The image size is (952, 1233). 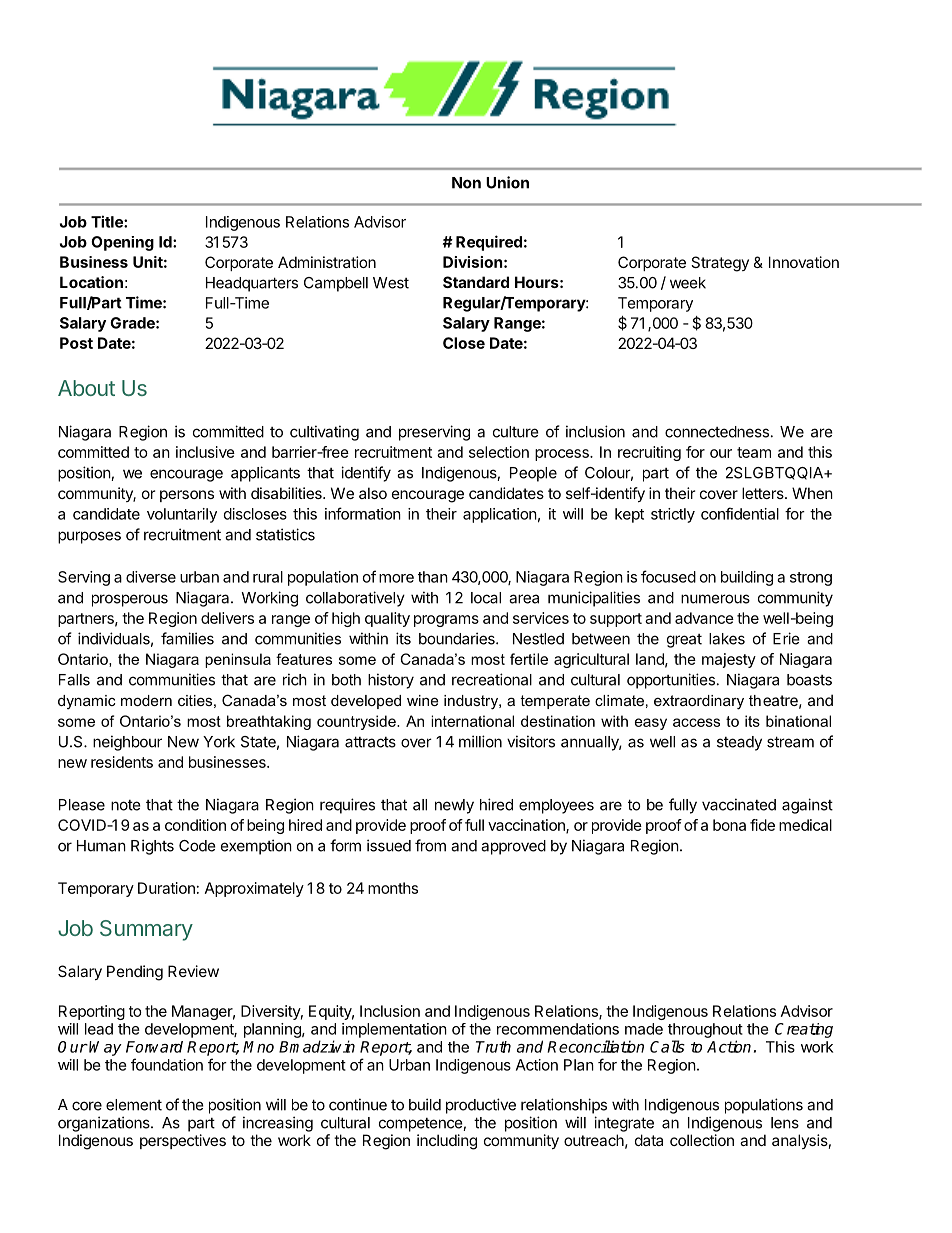 I want to click on element, so click(x=134, y=1105).
